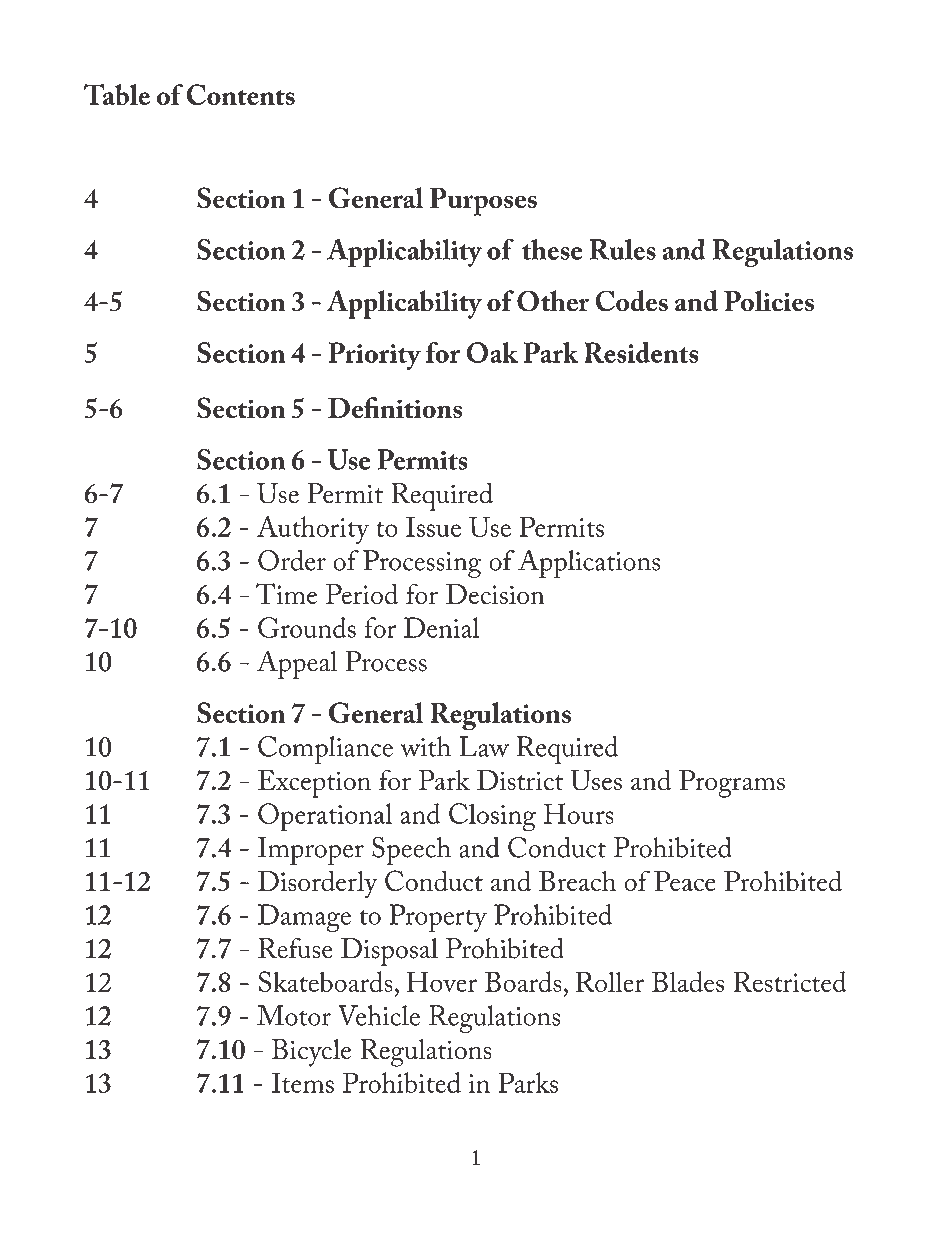 Image resolution: width=952 pixels, height=1233 pixels. I want to click on Vehicle, so click(379, 1015).
